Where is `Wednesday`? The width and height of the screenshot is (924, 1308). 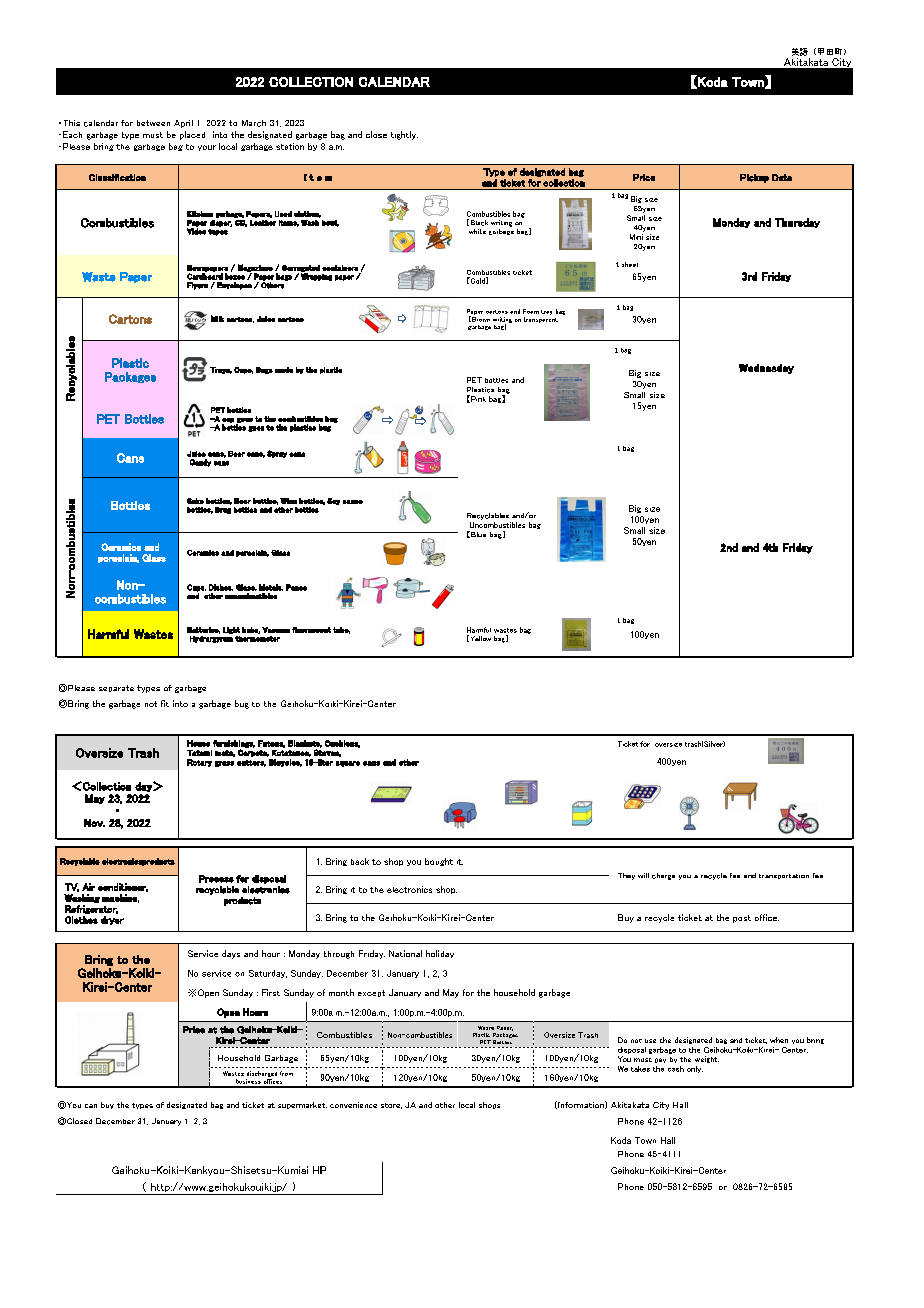 Wednesday is located at coordinates (766, 369).
